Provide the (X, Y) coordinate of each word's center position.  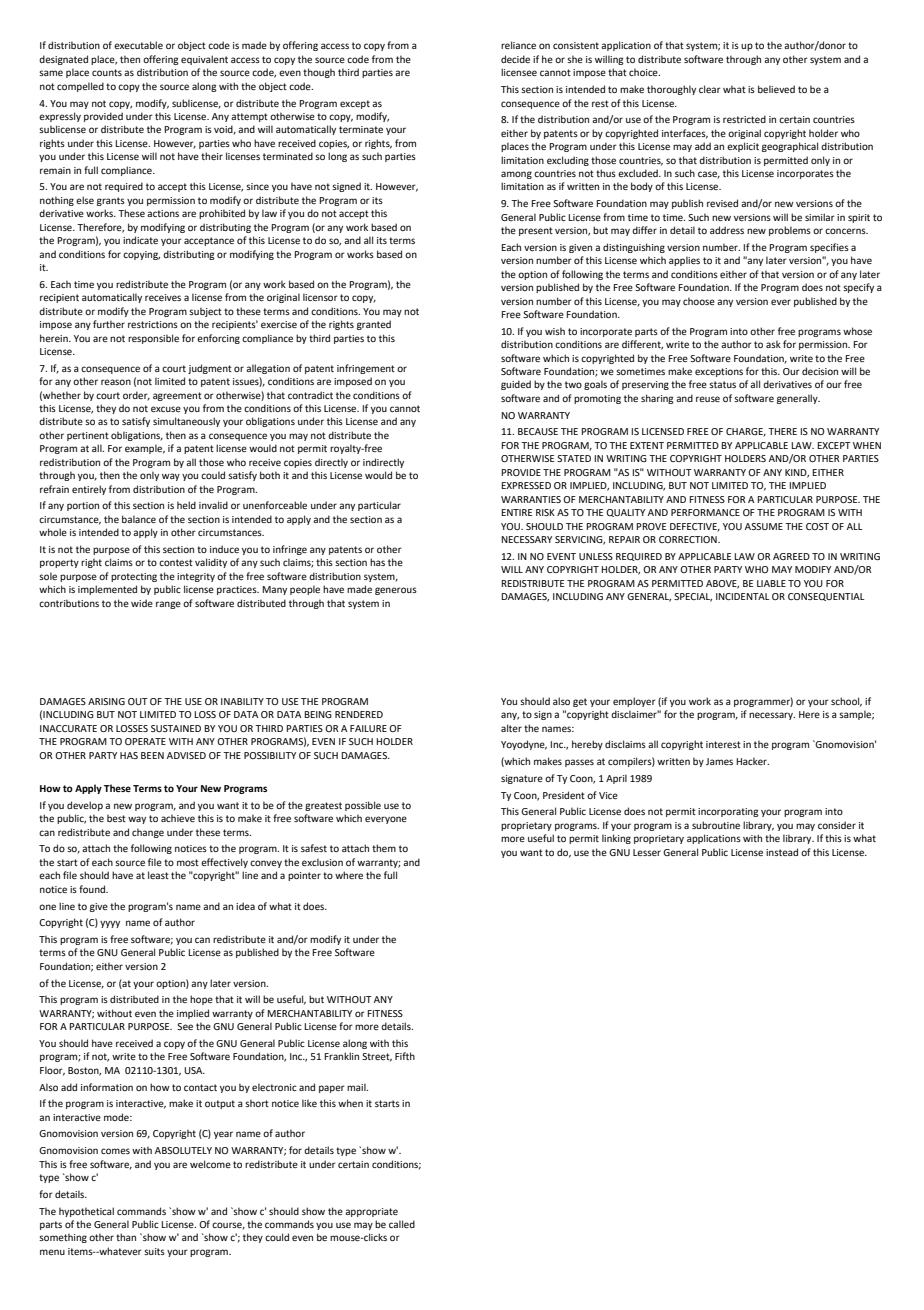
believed (776, 89)
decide (515, 59)
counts (107, 72)
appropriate (371, 1212)
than (126, 1237)
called (402, 1224)
